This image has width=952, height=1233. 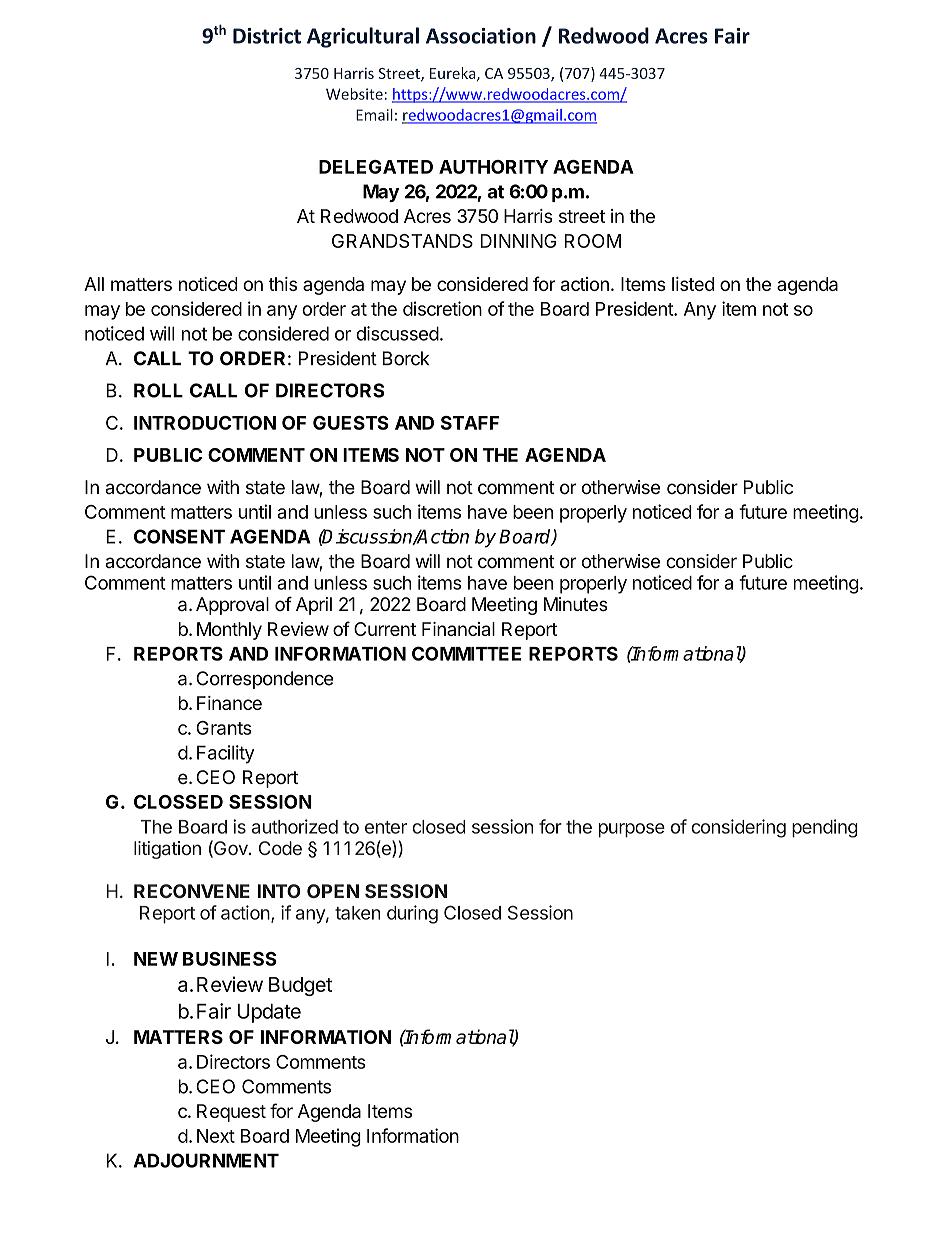 I want to click on STAFF, so click(x=470, y=423).
